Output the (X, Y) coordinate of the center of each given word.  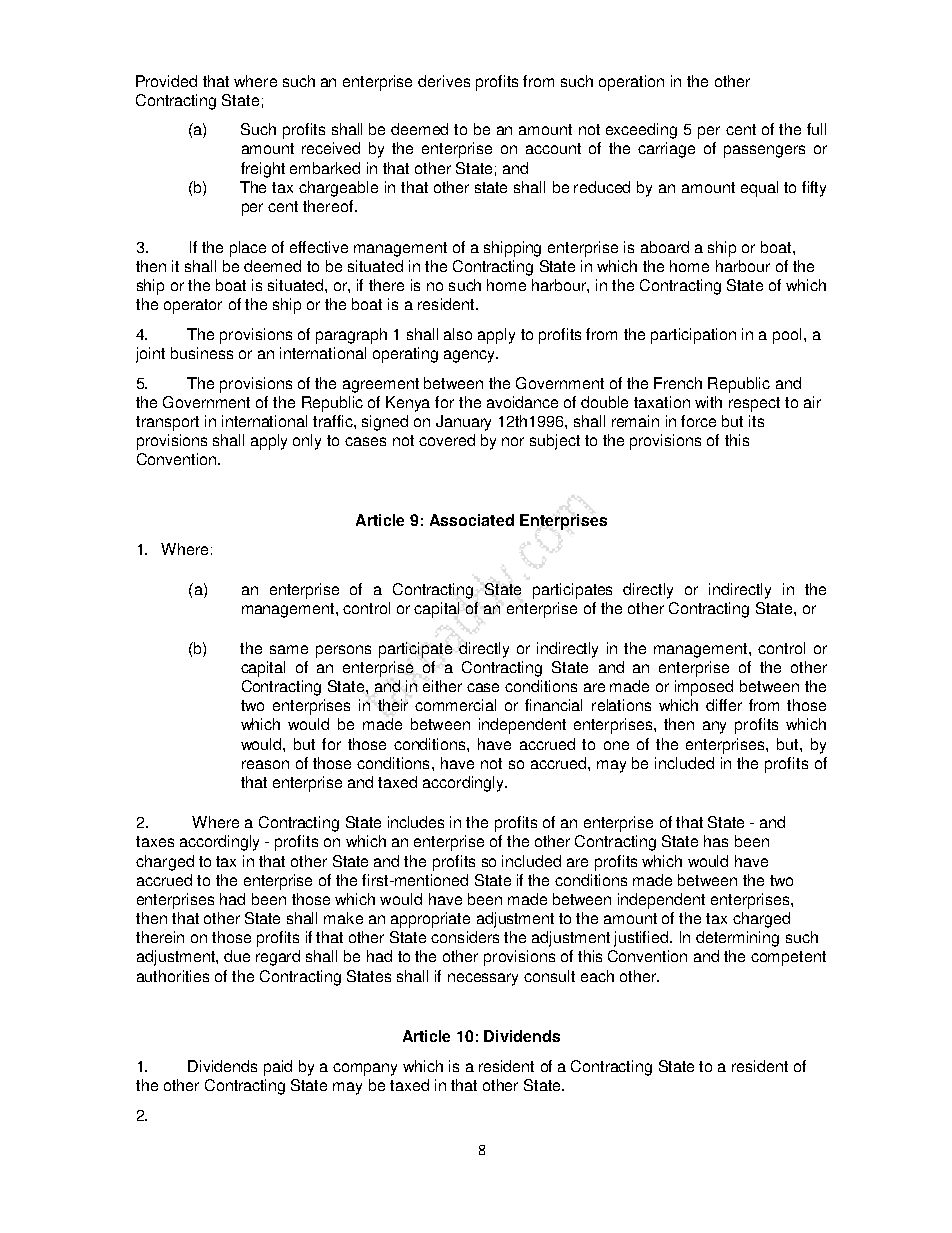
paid (278, 1068)
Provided (166, 81)
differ (724, 705)
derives (444, 81)
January (463, 423)
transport (167, 423)
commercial (455, 705)
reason (265, 764)
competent (788, 958)
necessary (483, 979)
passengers (764, 151)
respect (754, 404)
